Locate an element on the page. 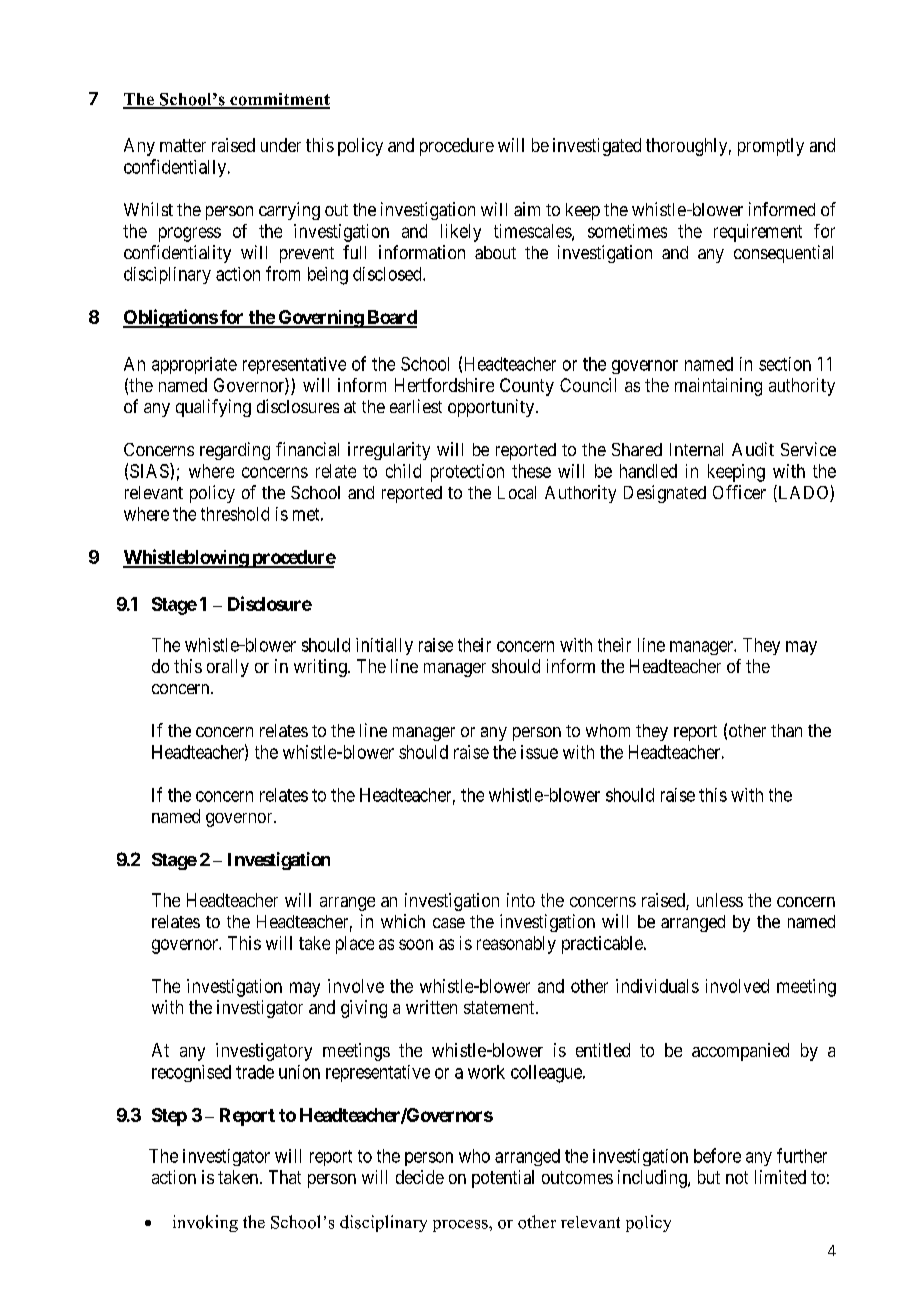  promptly is located at coordinates (771, 147).
